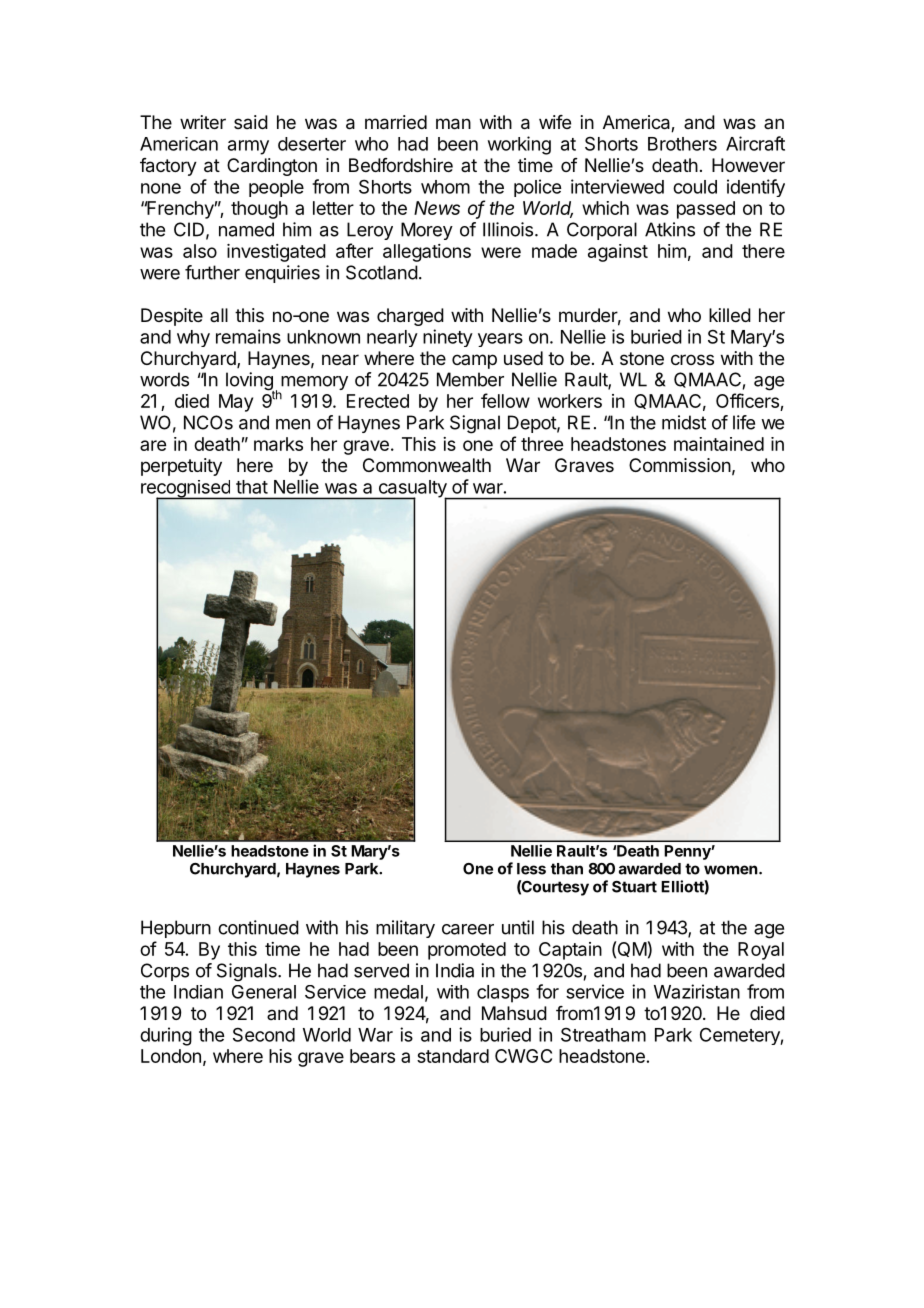  What do you see at coordinates (682, 144) in the screenshot?
I see `Brothers` at bounding box center [682, 144].
